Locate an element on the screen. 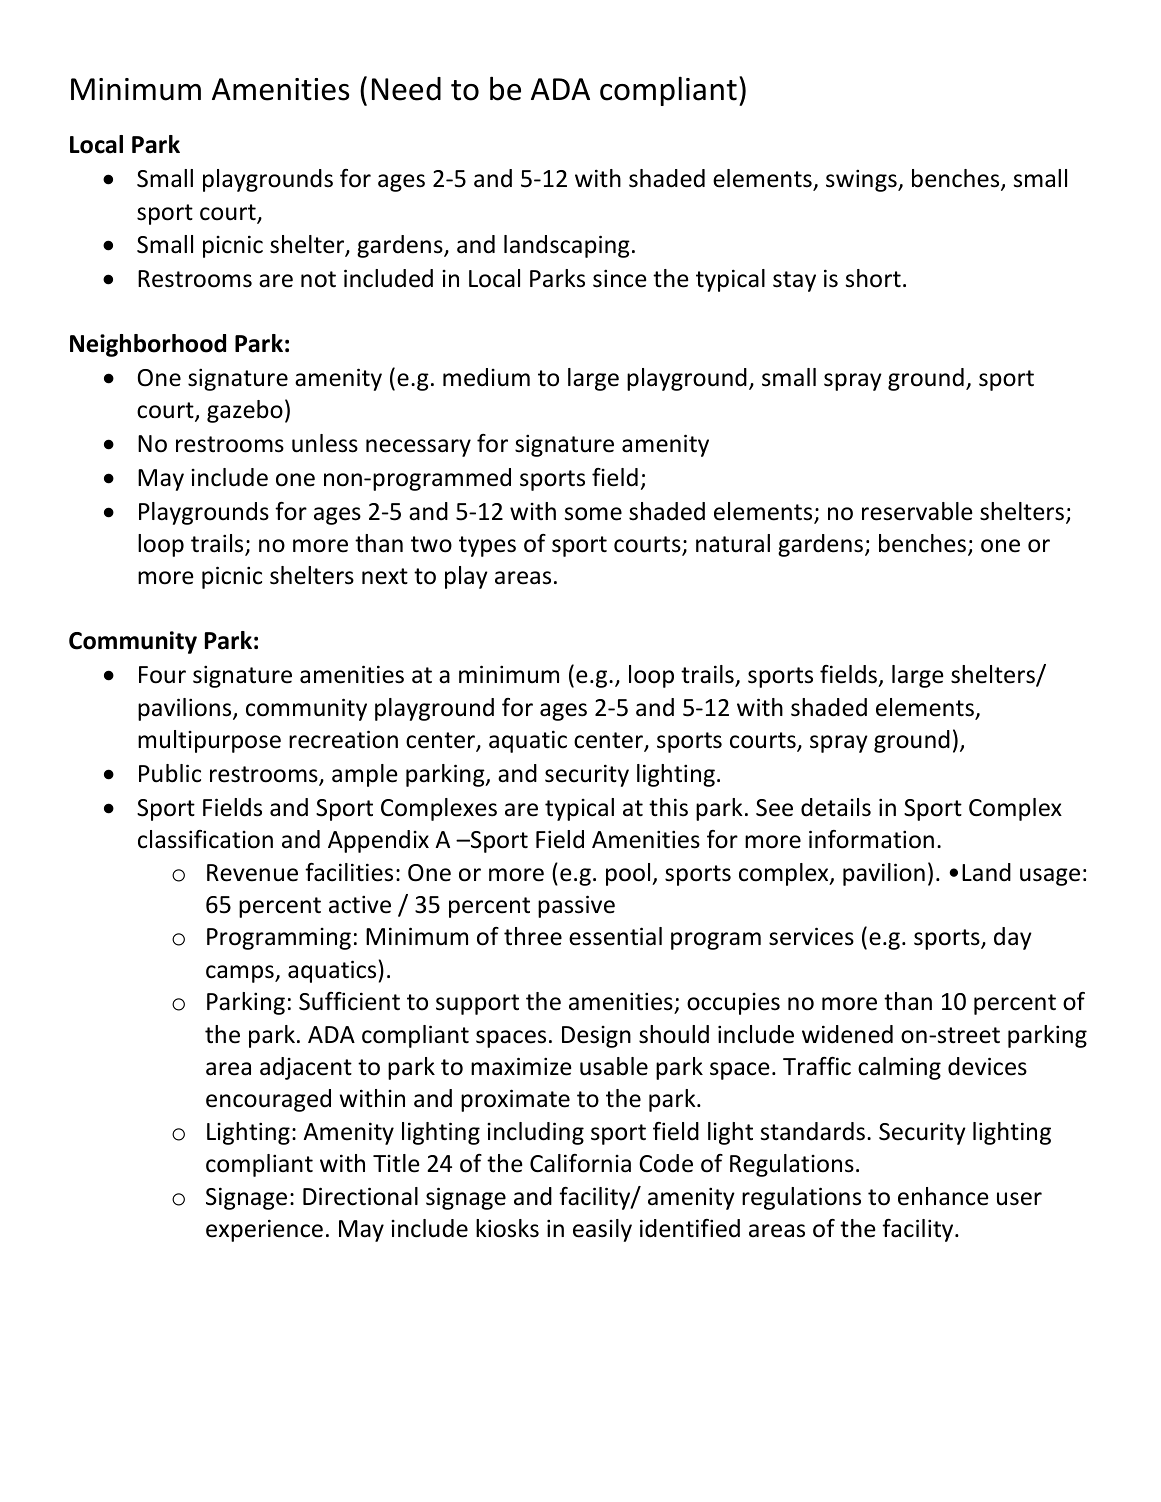  since is located at coordinates (619, 278).
